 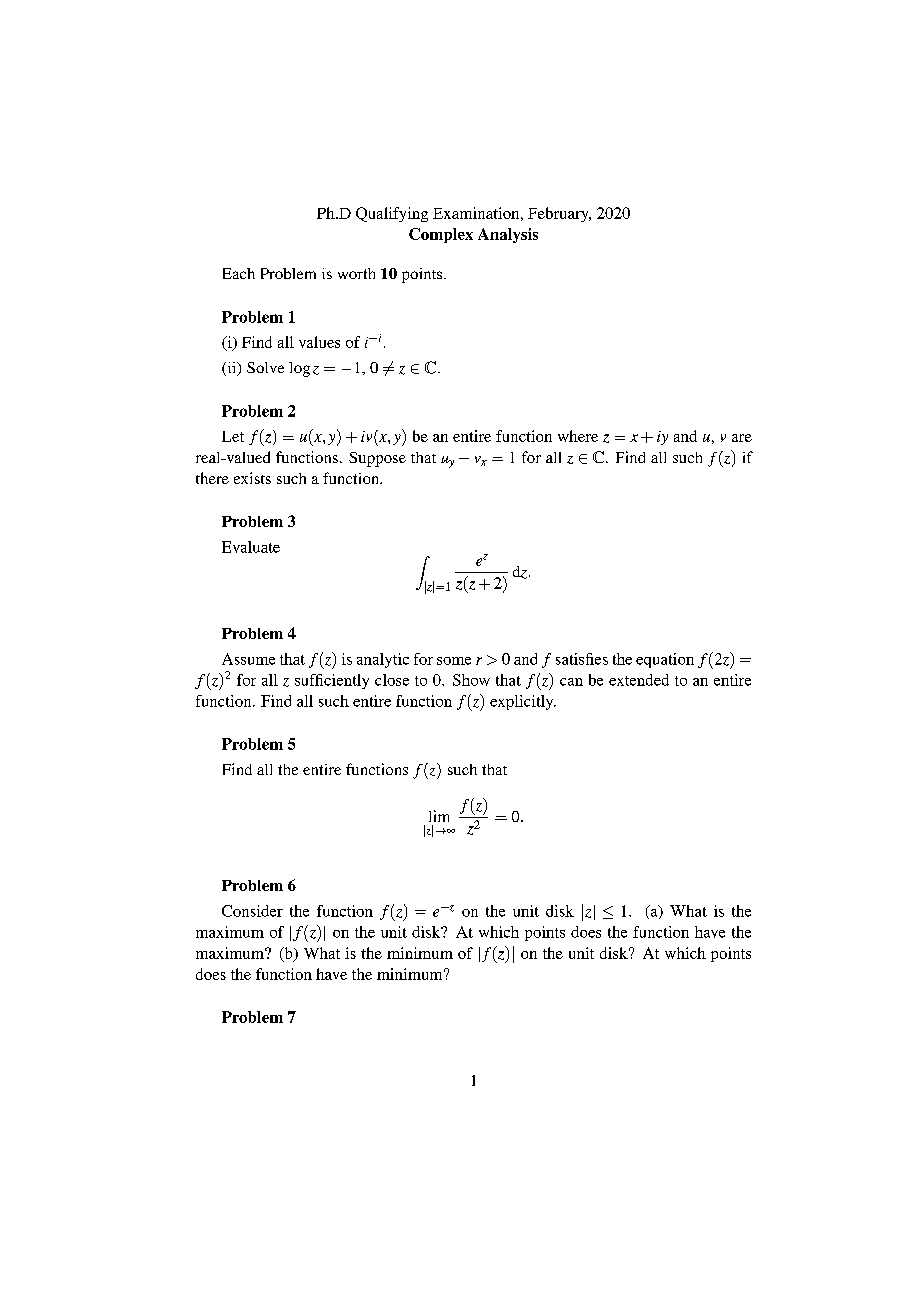 What do you see at coordinates (454, 661) in the screenshot?
I see `some` at bounding box center [454, 661].
